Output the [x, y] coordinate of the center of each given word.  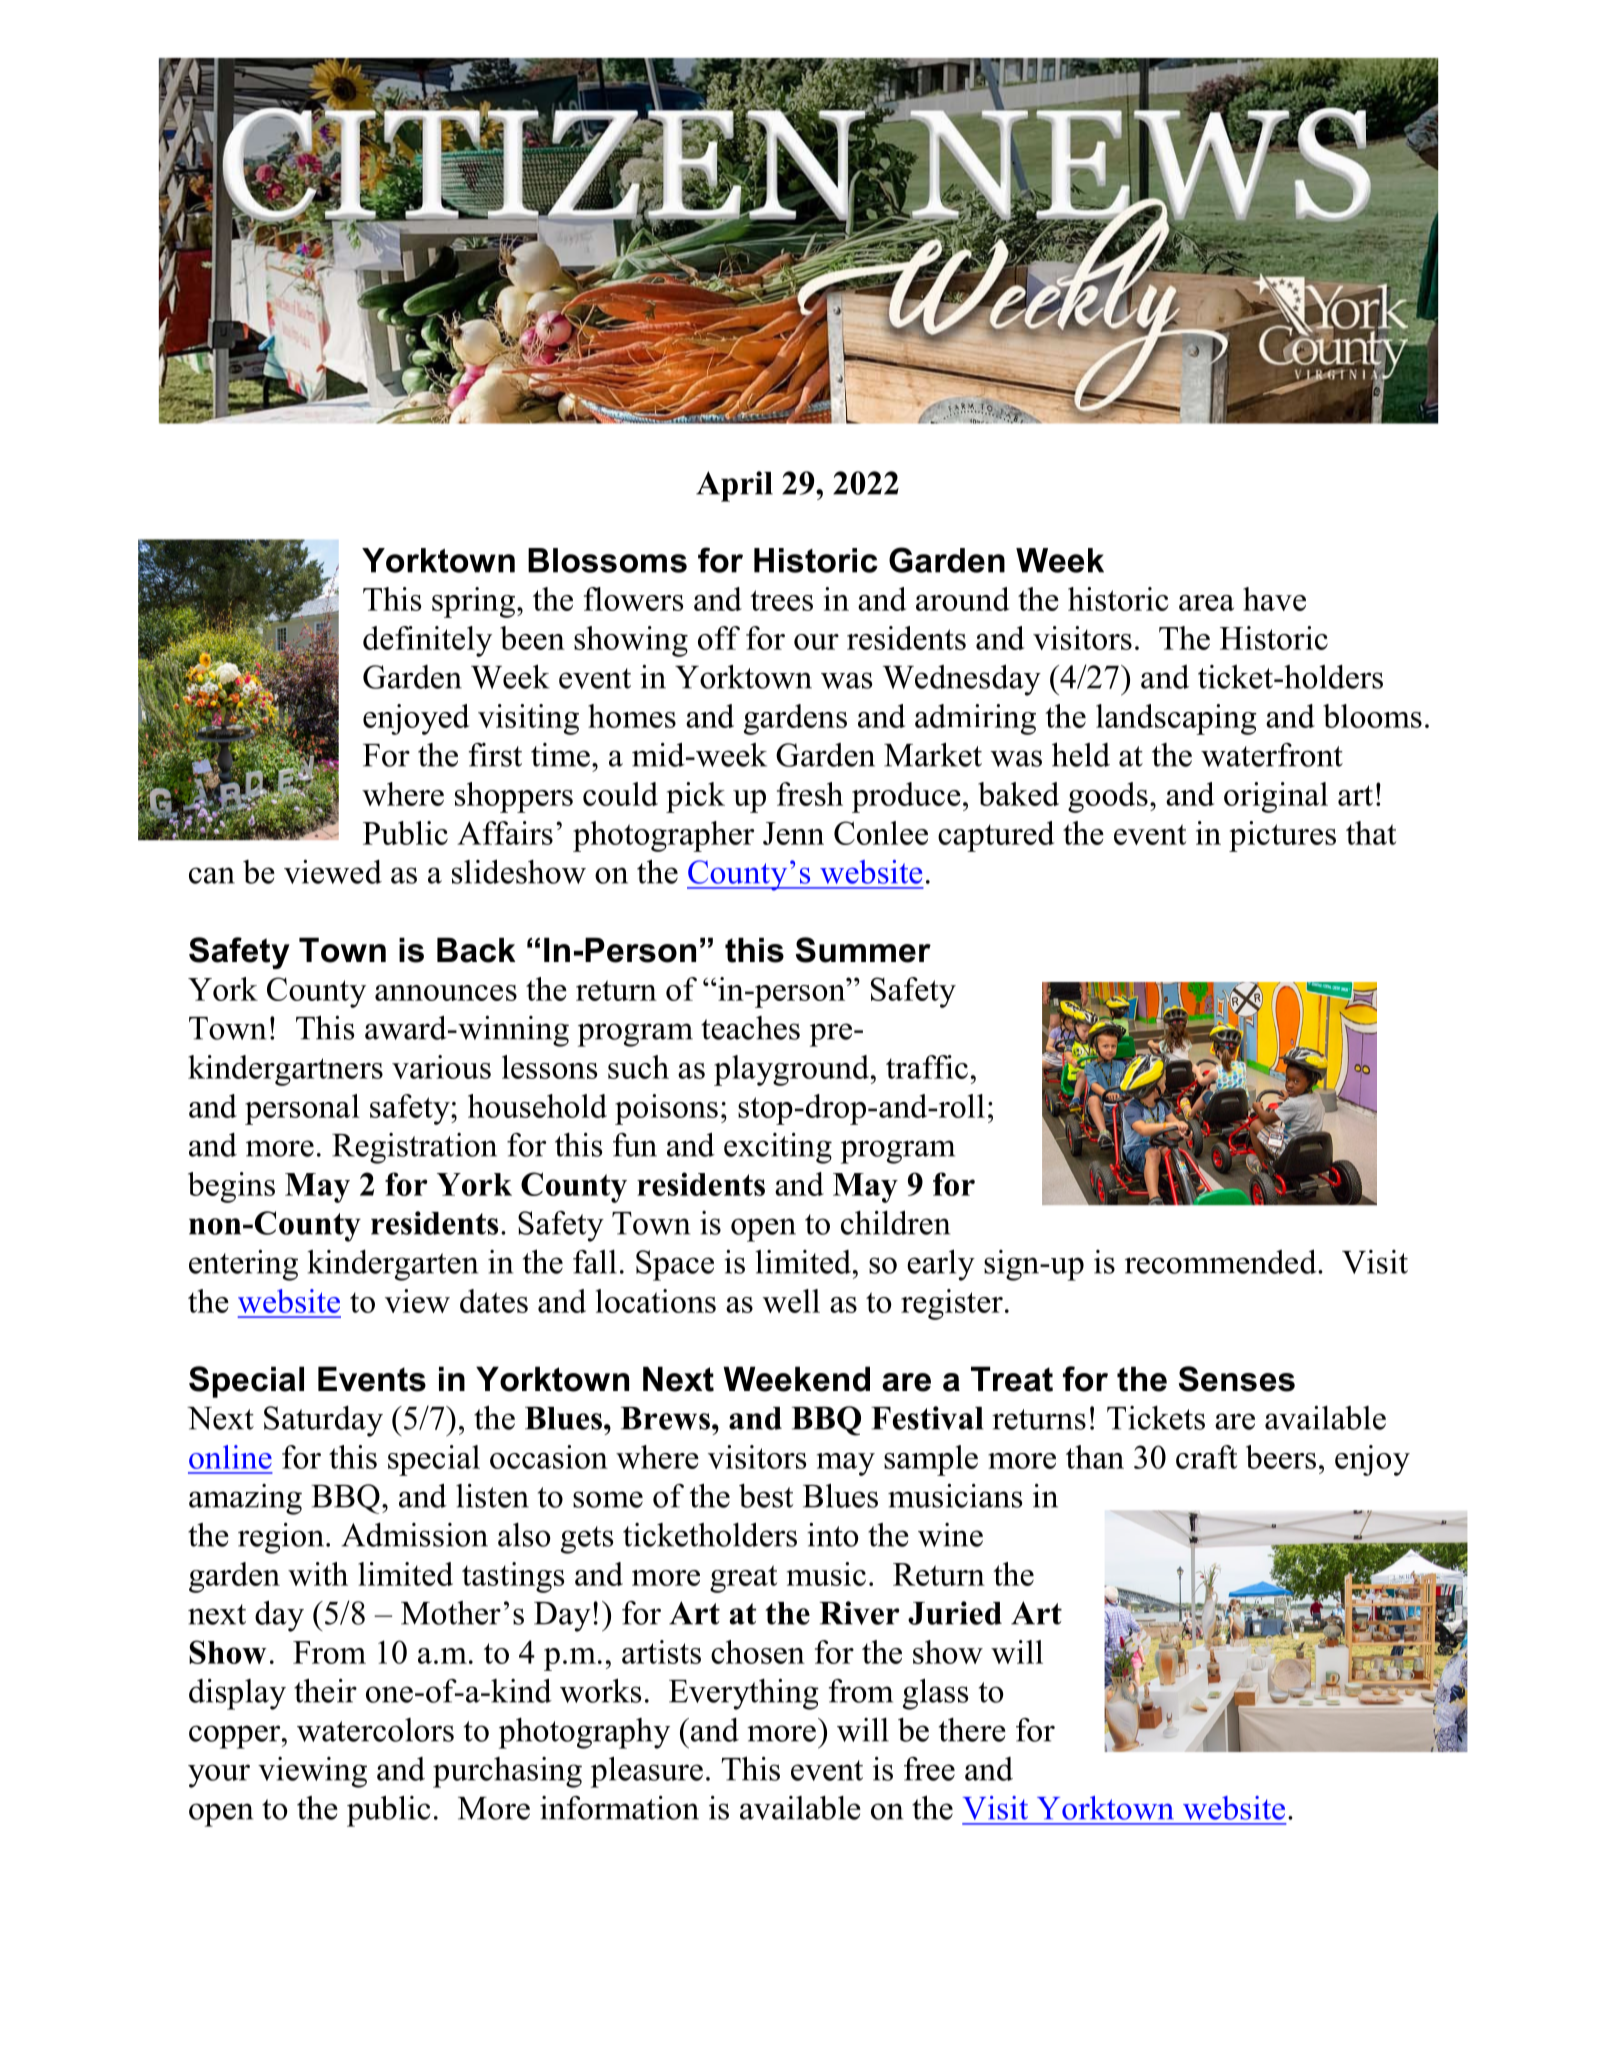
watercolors [375, 1730]
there [972, 1730]
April [734, 486]
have [1274, 599]
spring [475, 602]
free [929, 1769]
